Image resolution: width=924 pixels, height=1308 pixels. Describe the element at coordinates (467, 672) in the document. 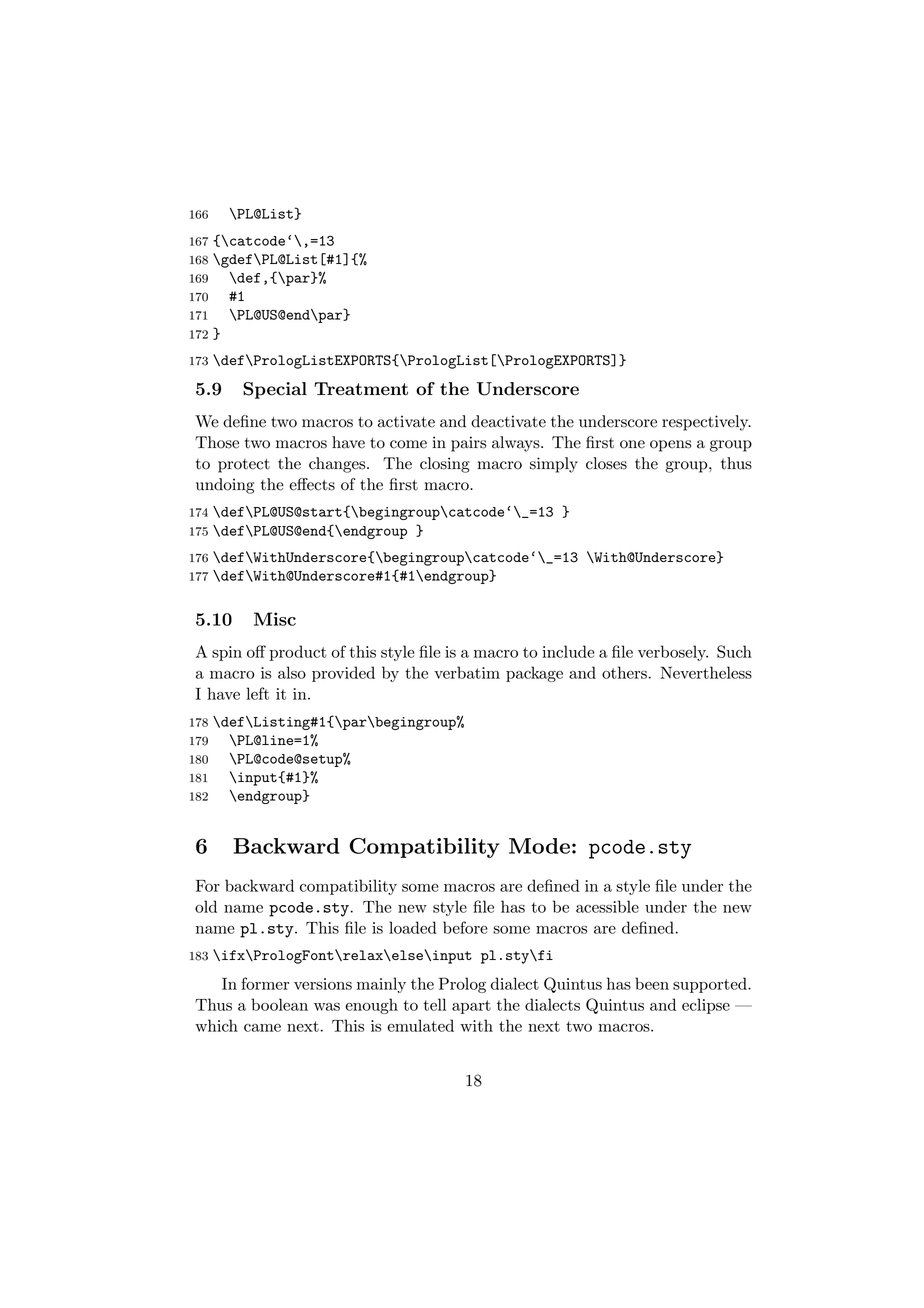

I see `verbatim` at that location.
